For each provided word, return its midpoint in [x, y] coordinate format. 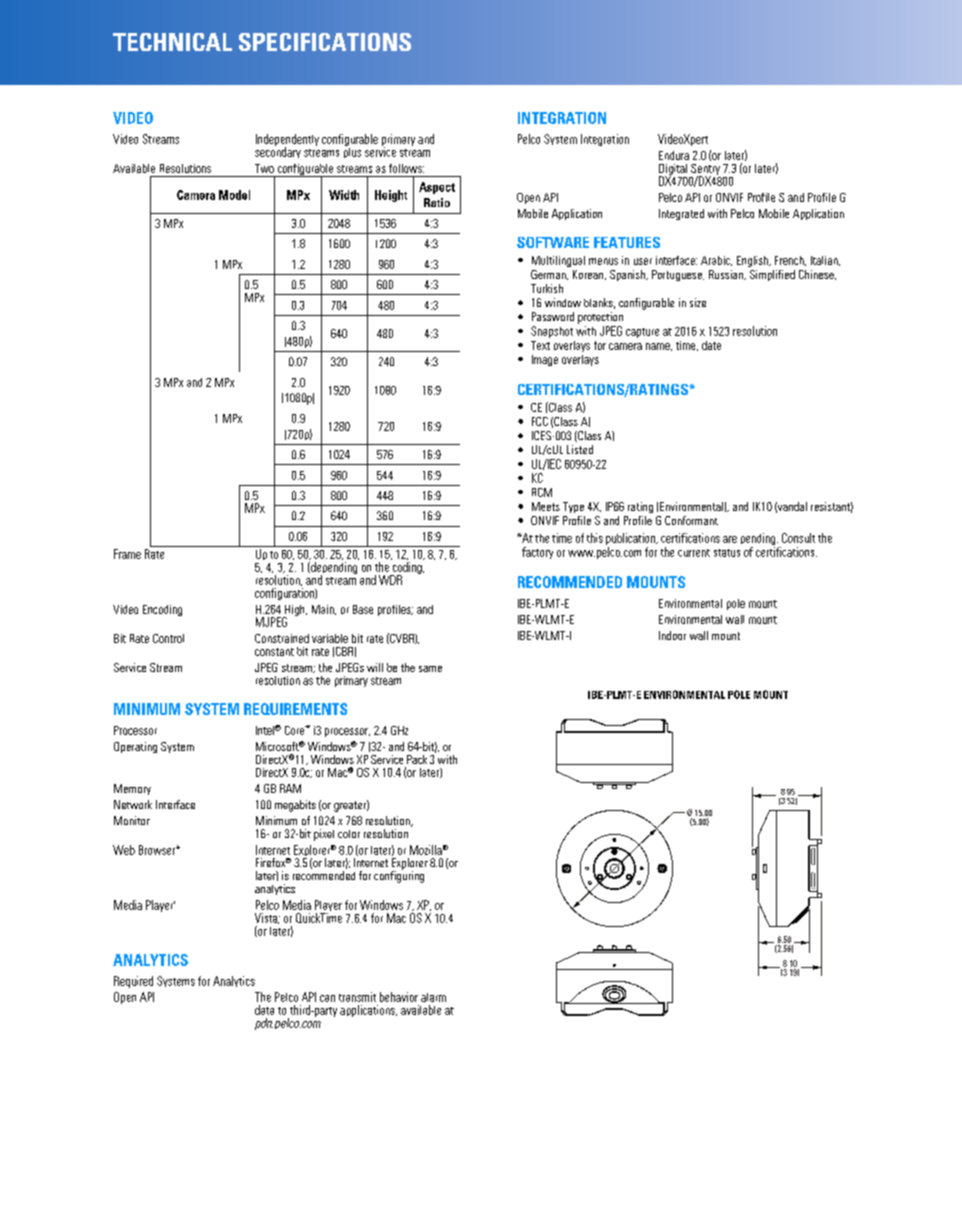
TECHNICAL [172, 42]
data [264, 1010]
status [727, 553]
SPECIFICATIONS [325, 42]
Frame [127, 554]
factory [537, 553]
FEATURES [627, 242]
